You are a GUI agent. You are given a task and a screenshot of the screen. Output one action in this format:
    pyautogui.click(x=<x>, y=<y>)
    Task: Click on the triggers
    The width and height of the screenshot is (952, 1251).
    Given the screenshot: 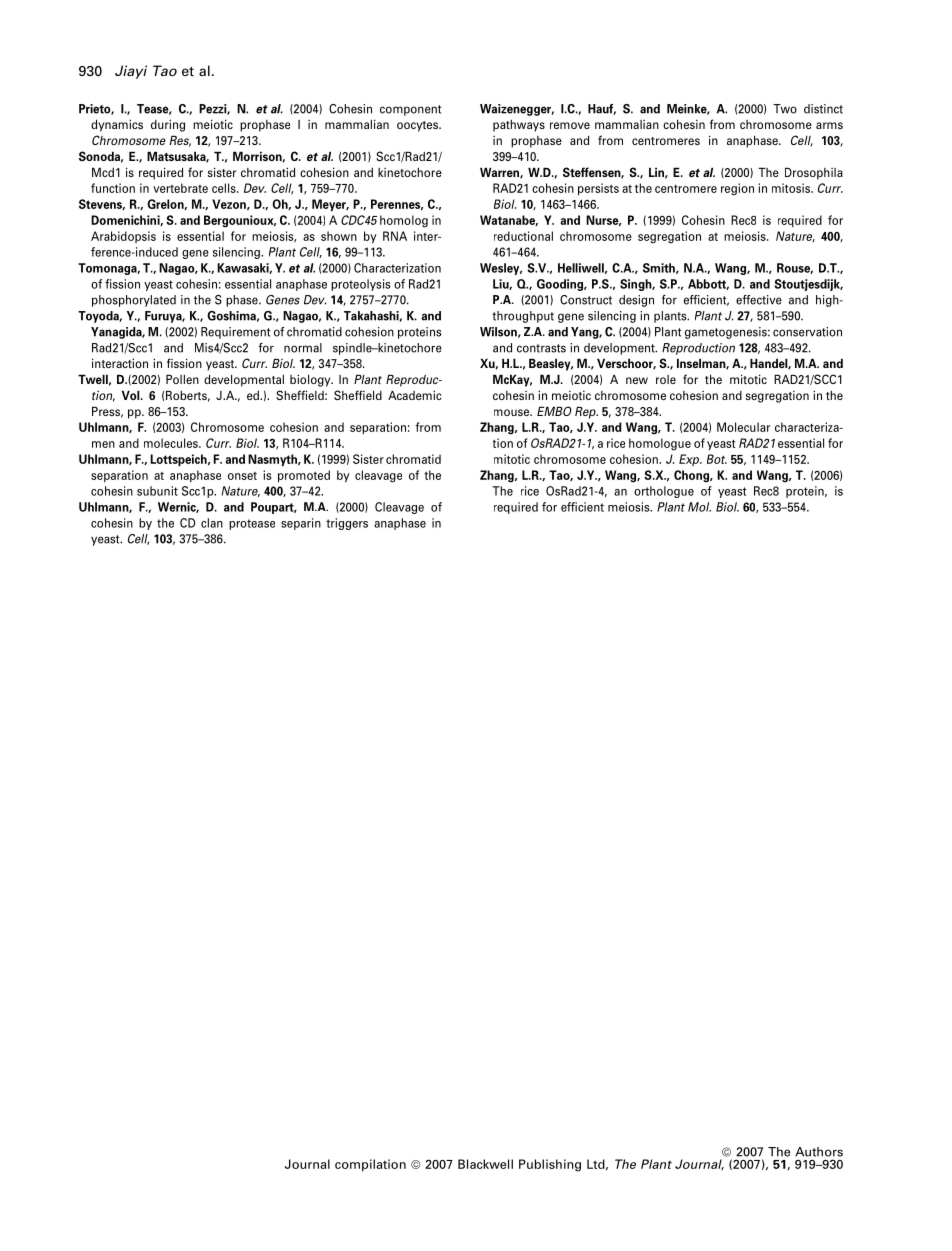 What is the action you would take?
    pyautogui.click(x=347, y=524)
